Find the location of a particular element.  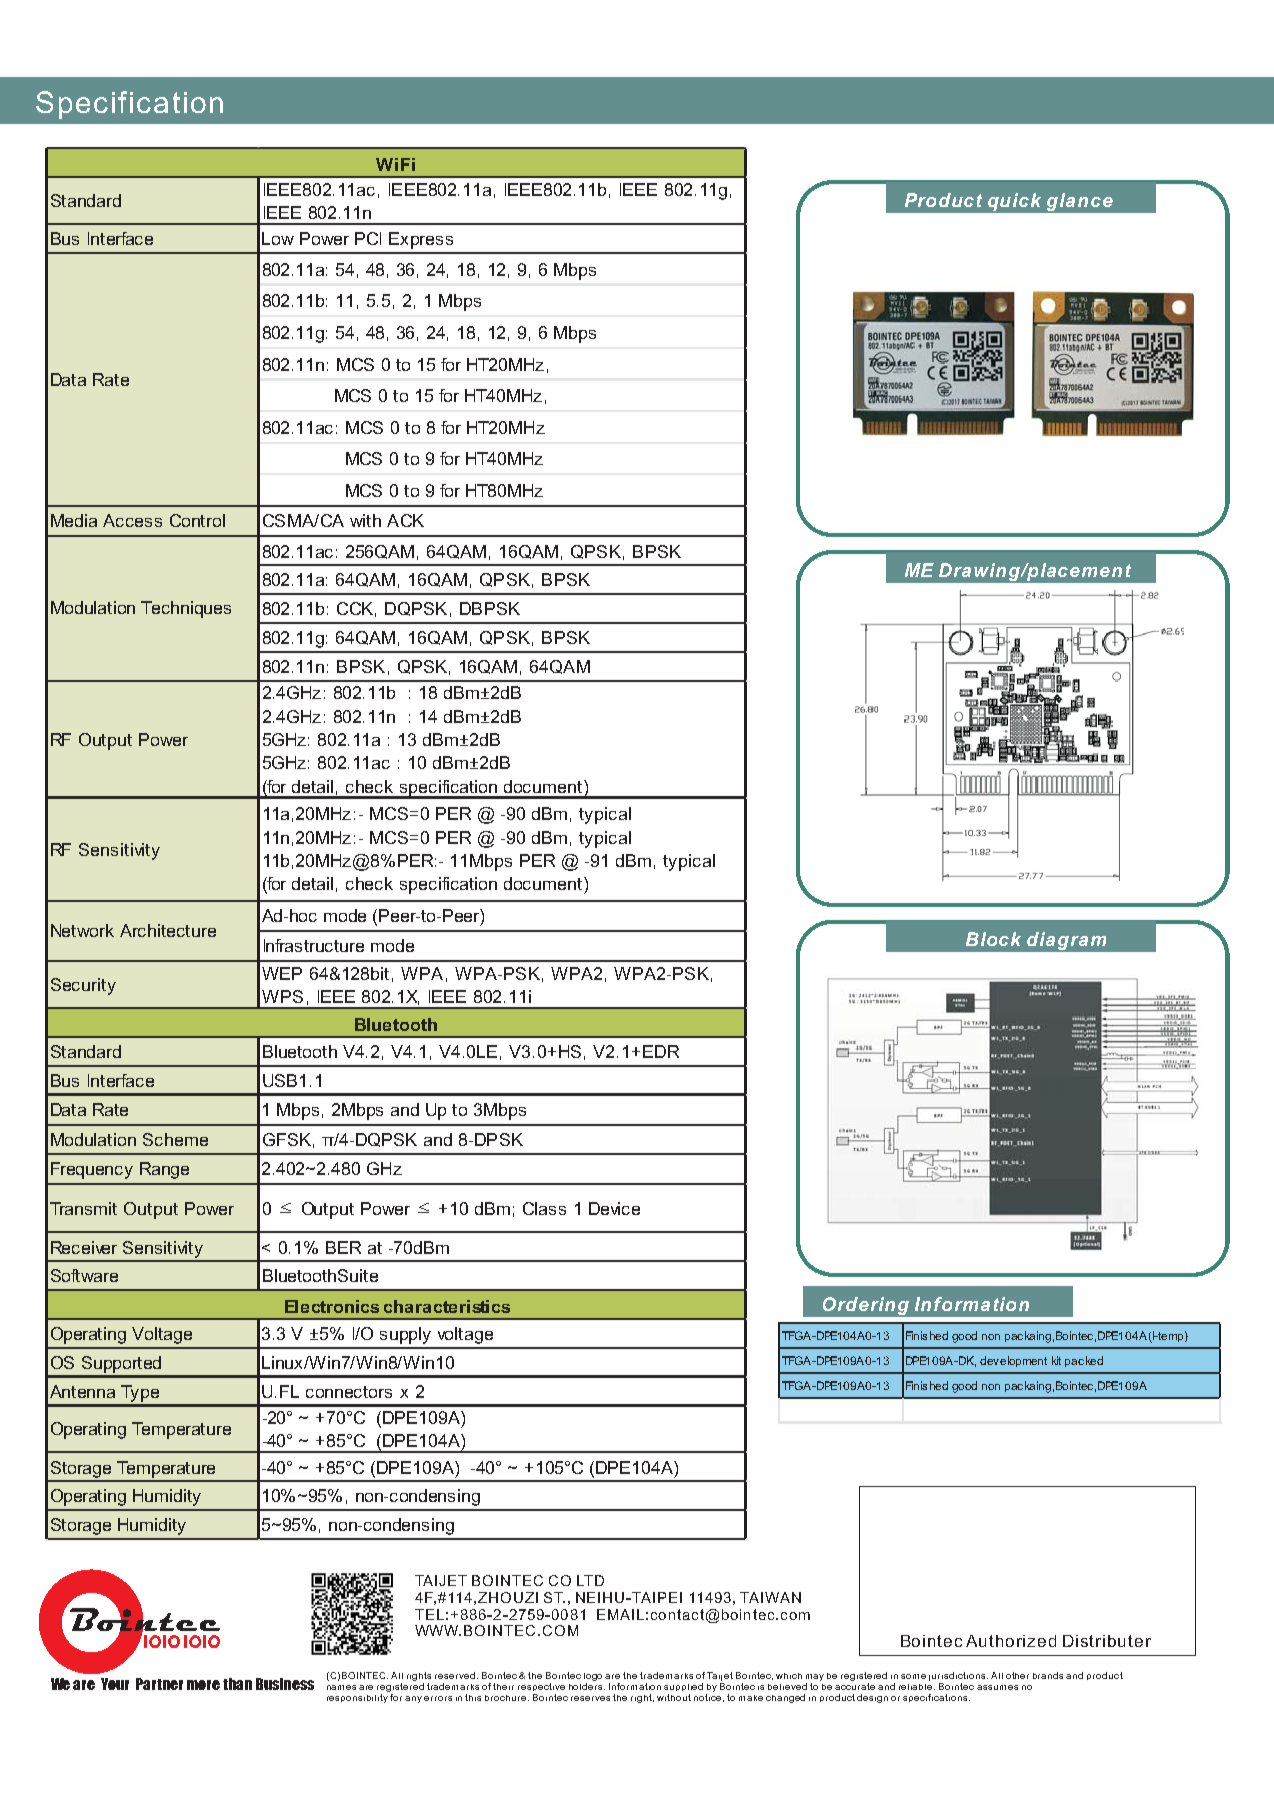

Low is located at coordinates (278, 238).
